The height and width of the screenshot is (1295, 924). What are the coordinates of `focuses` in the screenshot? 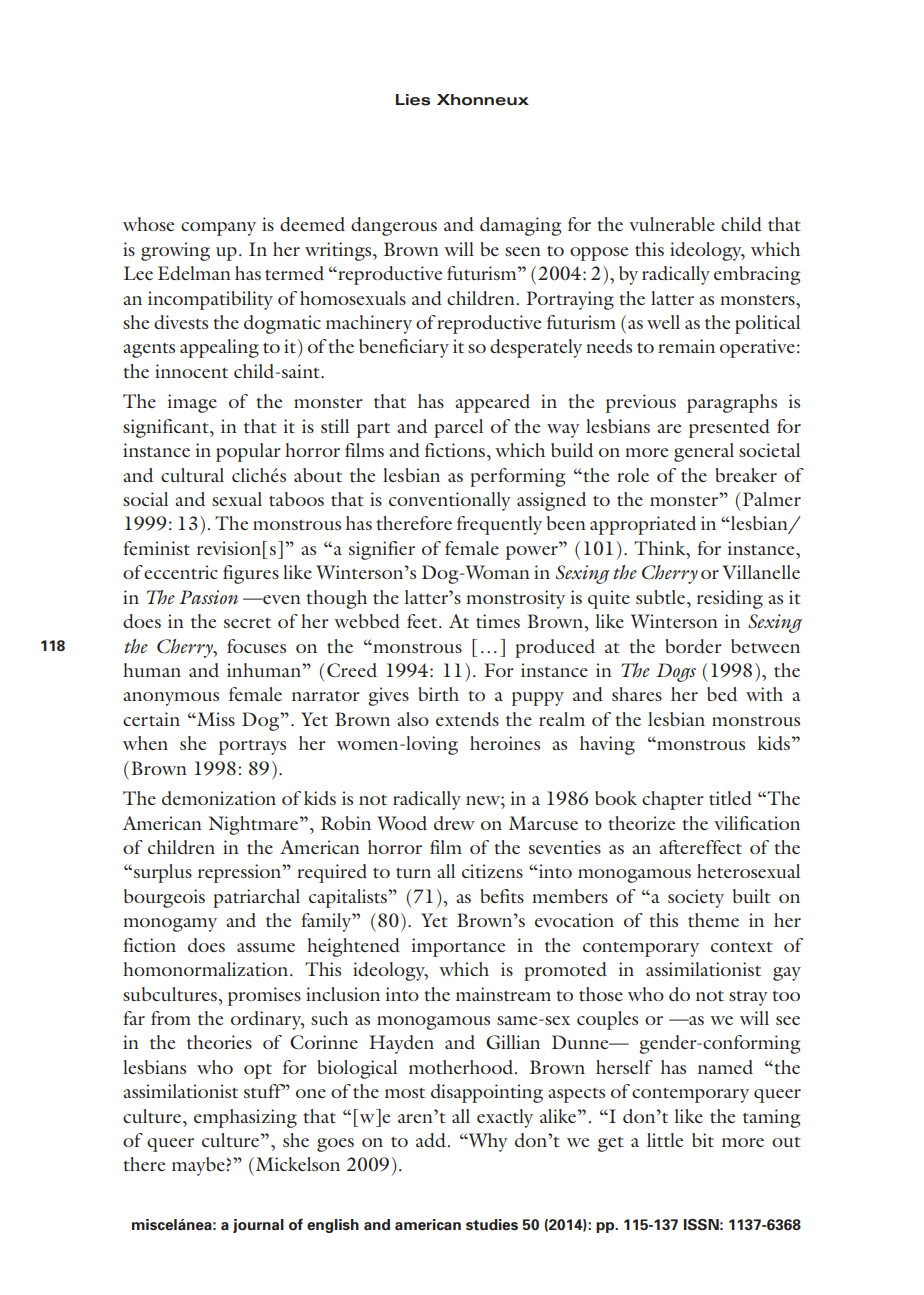 It's located at (256, 646).
